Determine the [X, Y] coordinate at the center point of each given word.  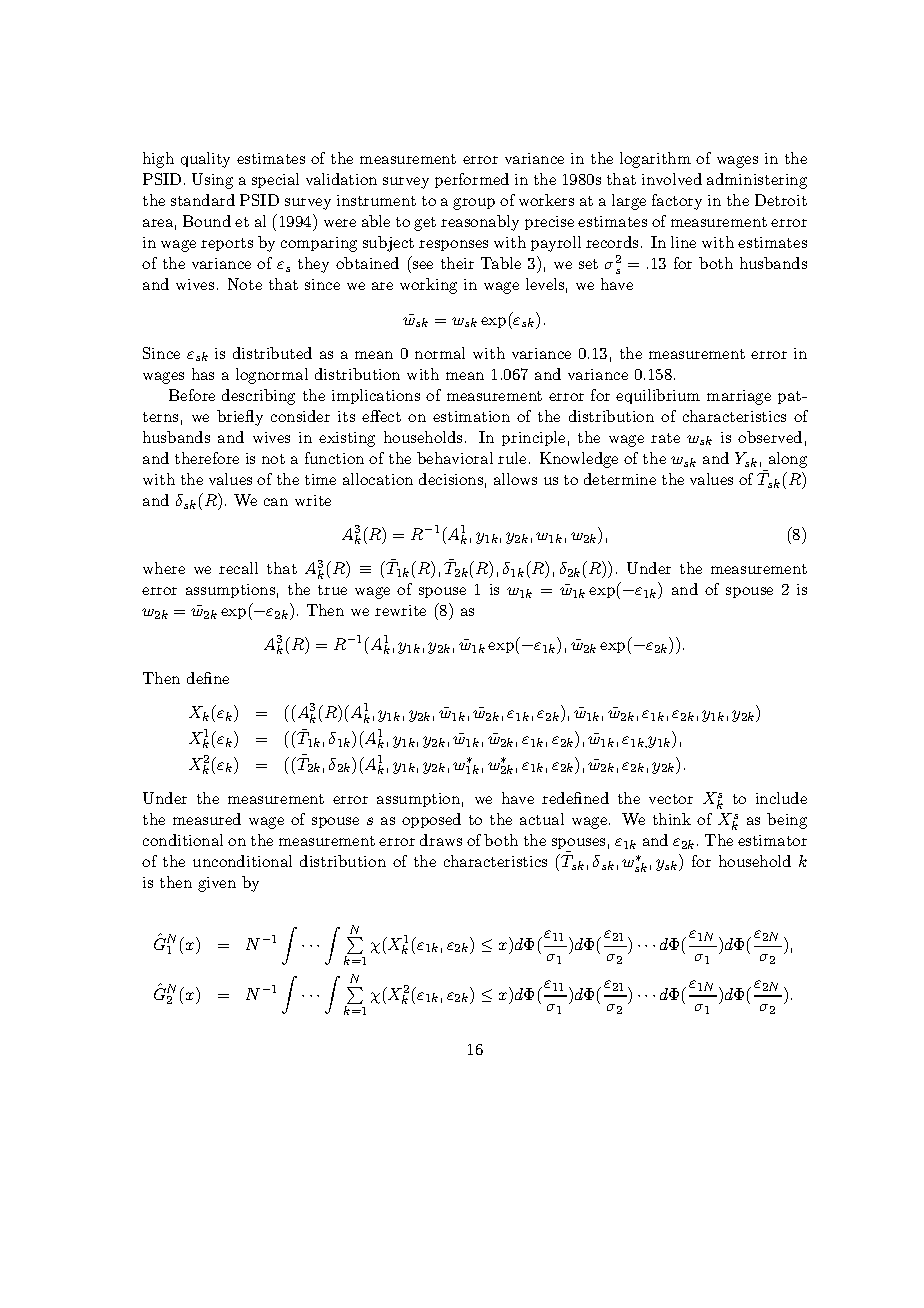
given [217, 884]
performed [472, 180]
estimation [471, 416]
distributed [272, 353]
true [332, 590]
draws [441, 840]
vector [671, 799]
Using [212, 181]
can [276, 502]
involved [672, 179]
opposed [431, 820]
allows [515, 479]
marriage [739, 397]
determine [620, 479]
